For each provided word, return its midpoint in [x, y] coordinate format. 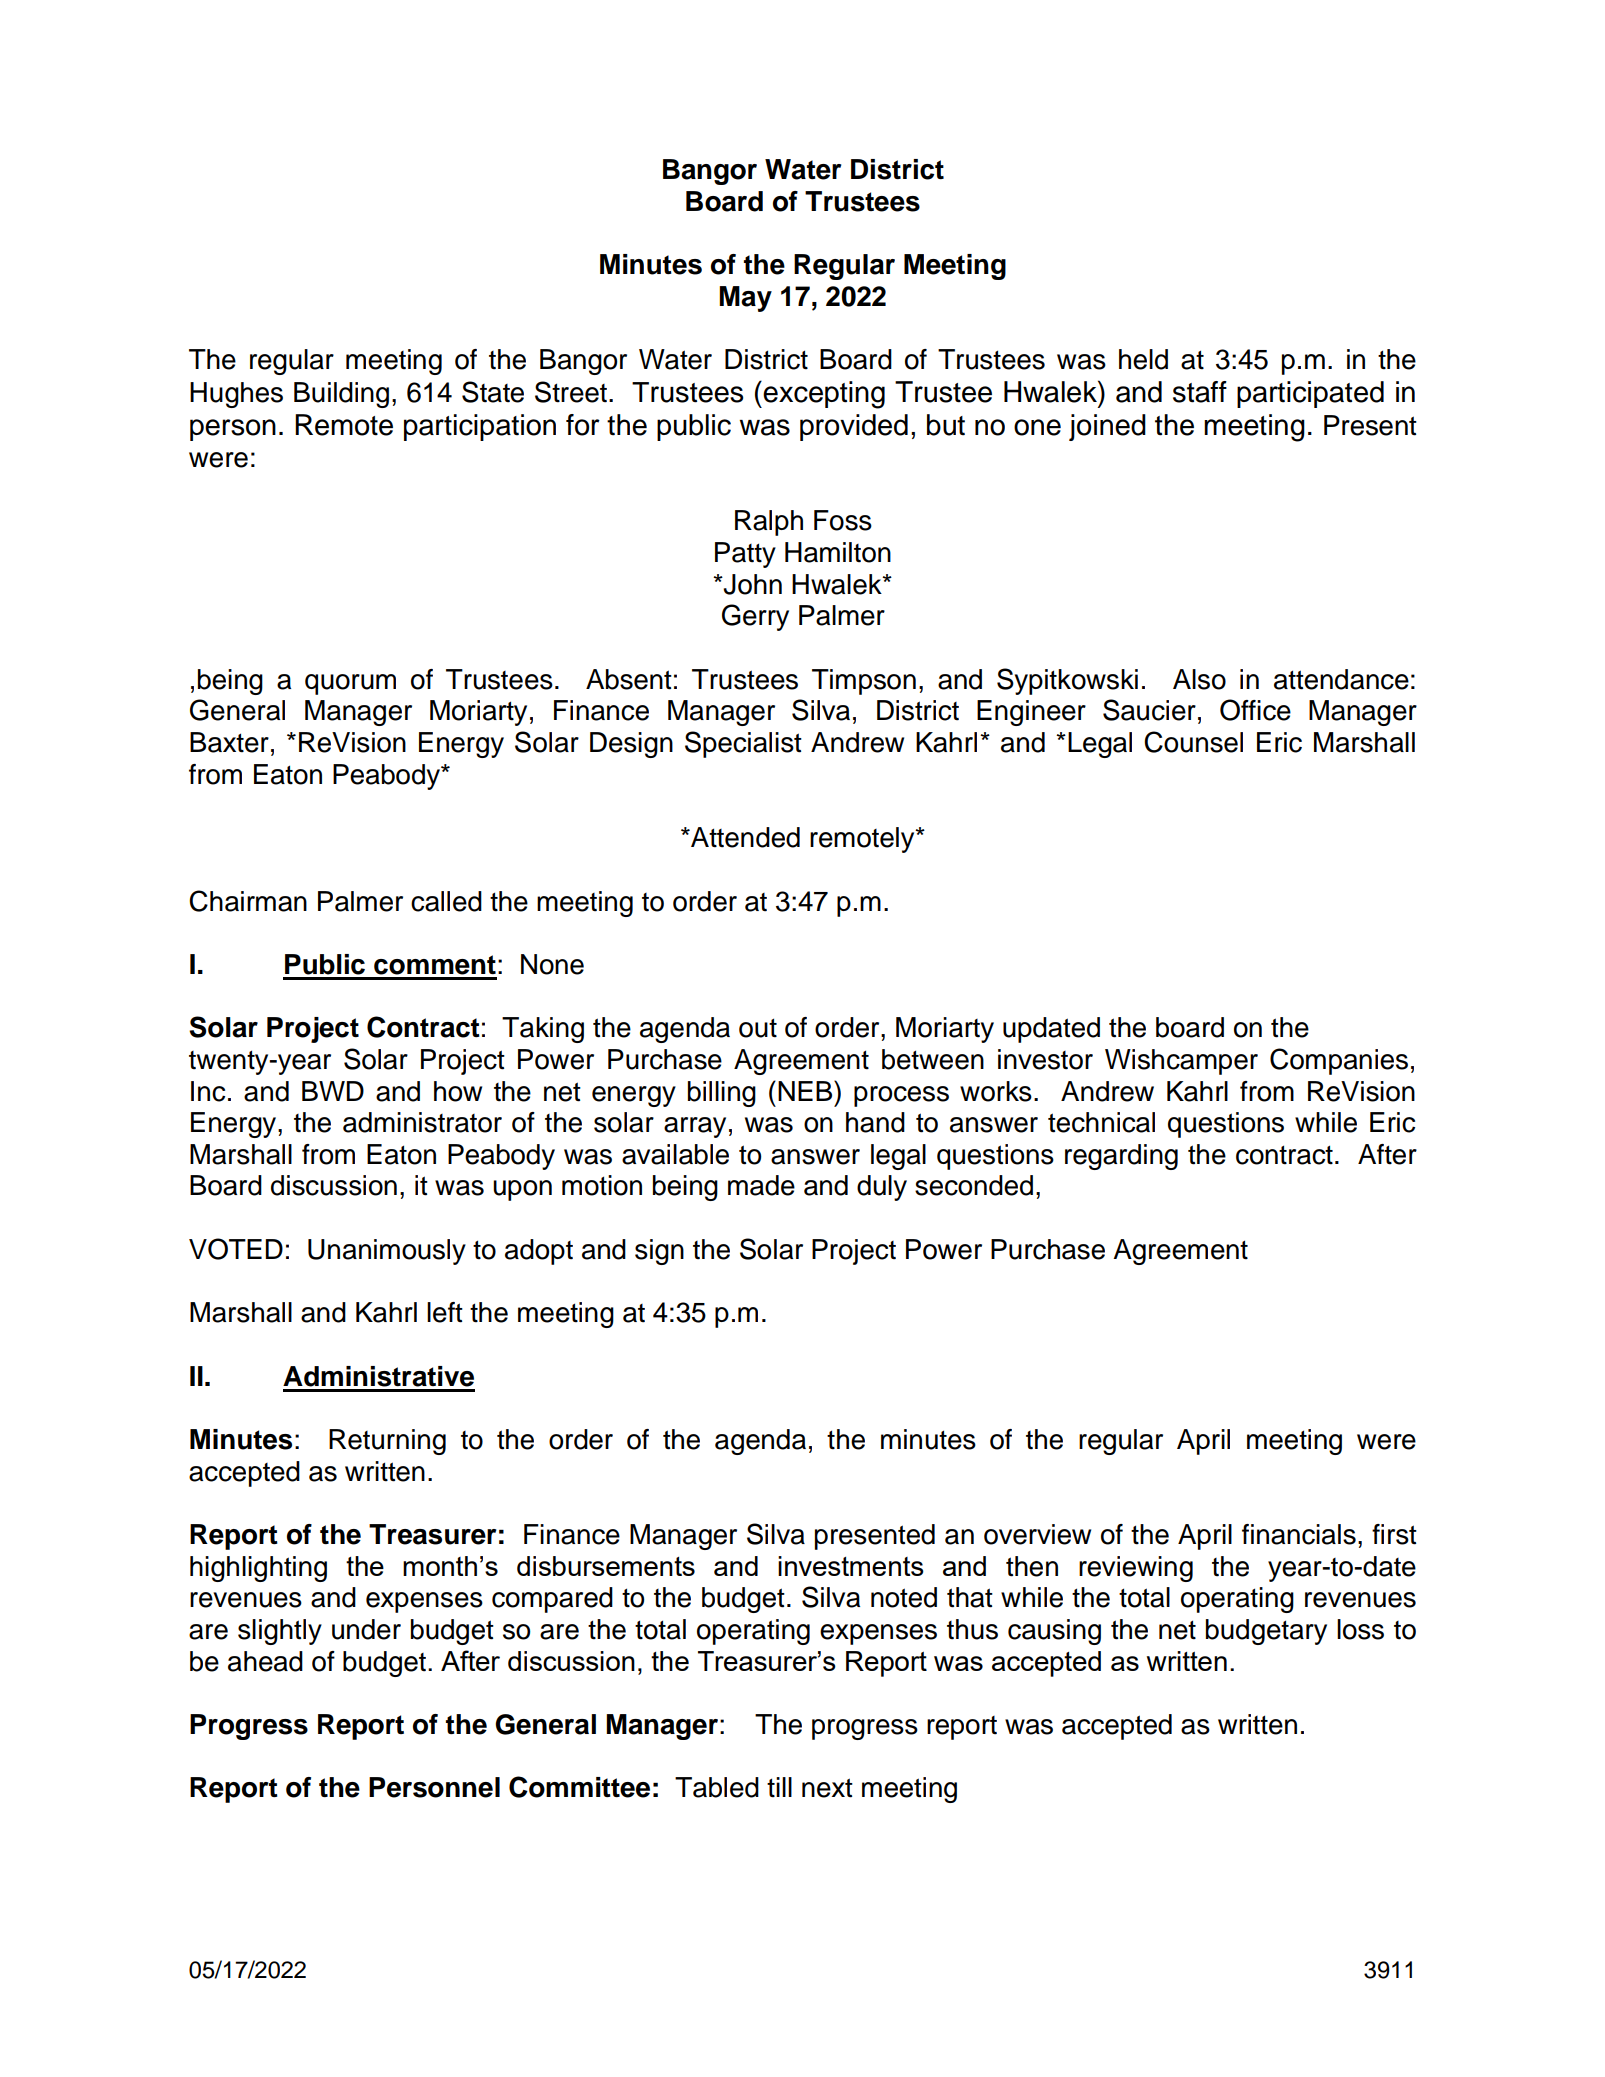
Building [341, 395]
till [779, 1787]
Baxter [229, 742]
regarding [1121, 1157]
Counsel [1193, 742]
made [761, 1185]
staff [1200, 392]
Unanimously [387, 1252]
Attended [744, 837]
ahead [265, 1661]
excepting [824, 395]
